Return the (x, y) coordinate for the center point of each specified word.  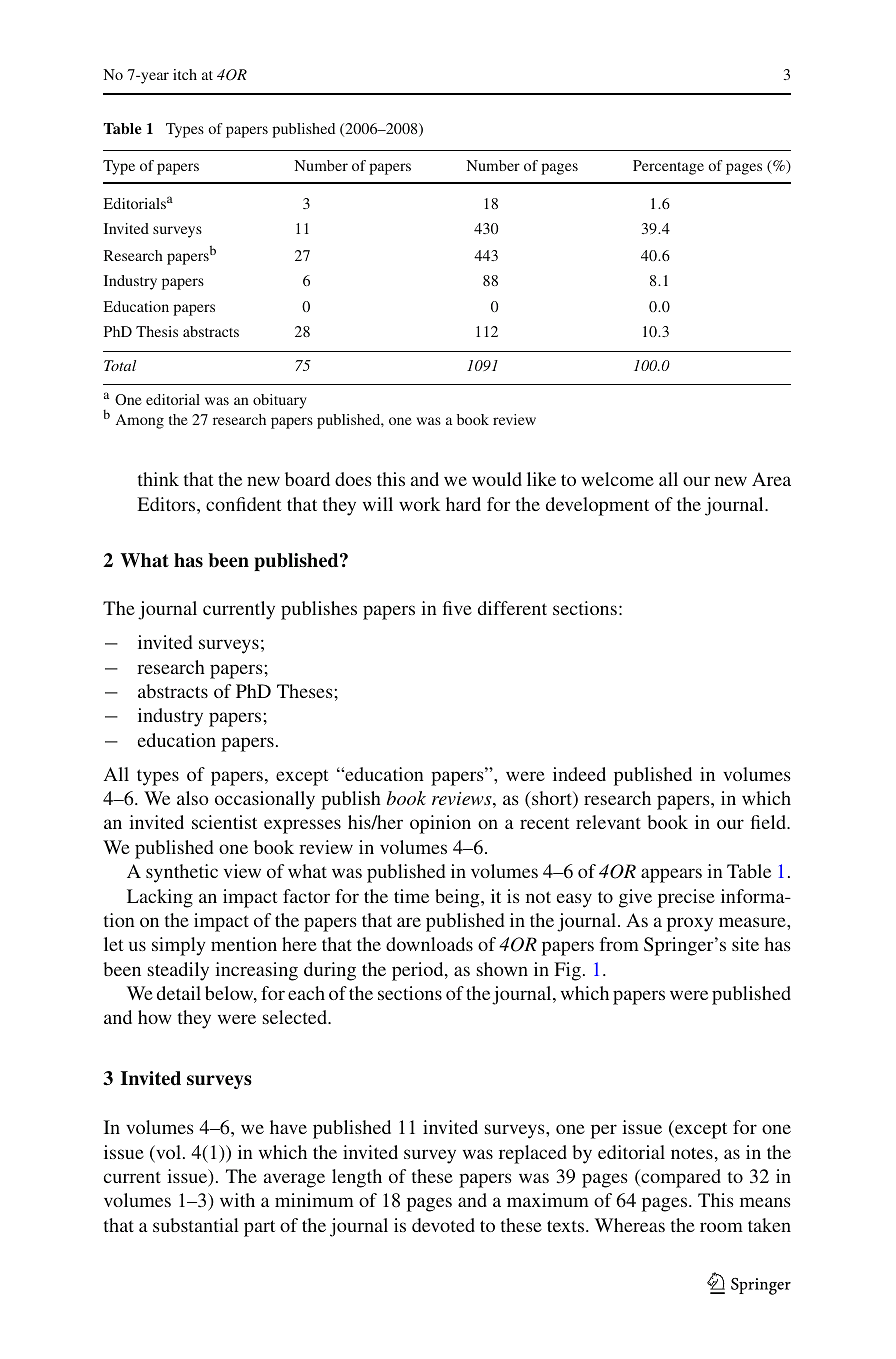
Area (771, 479)
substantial (196, 1225)
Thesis (157, 331)
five (457, 608)
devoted (443, 1225)
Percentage (668, 167)
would (497, 479)
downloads (429, 944)
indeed (579, 774)
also (193, 798)
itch (185, 74)
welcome (617, 479)
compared (680, 1178)
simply (178, 946)
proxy (690, 924)
